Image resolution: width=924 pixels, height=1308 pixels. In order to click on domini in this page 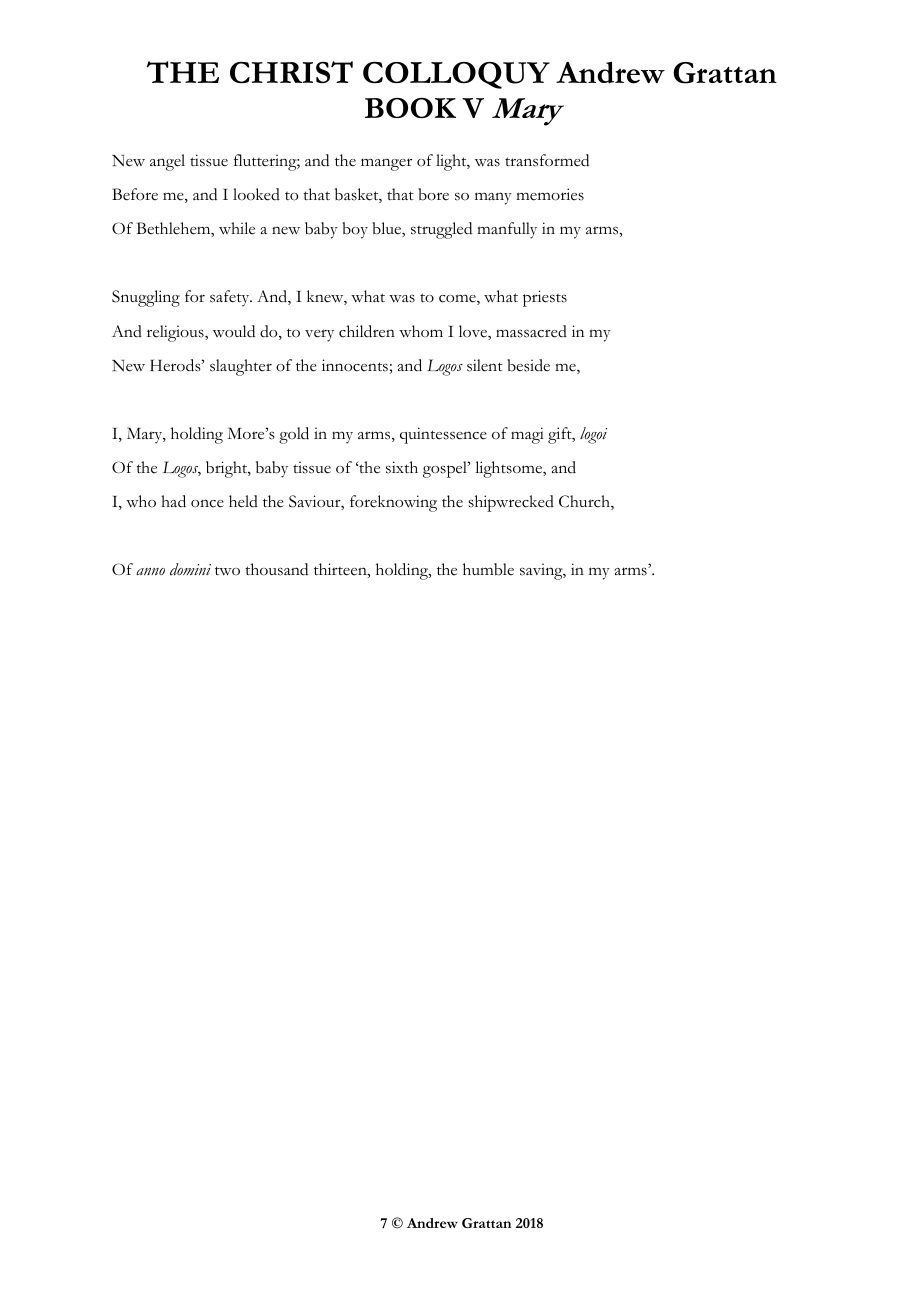, I will do `click(190, 569)`.
